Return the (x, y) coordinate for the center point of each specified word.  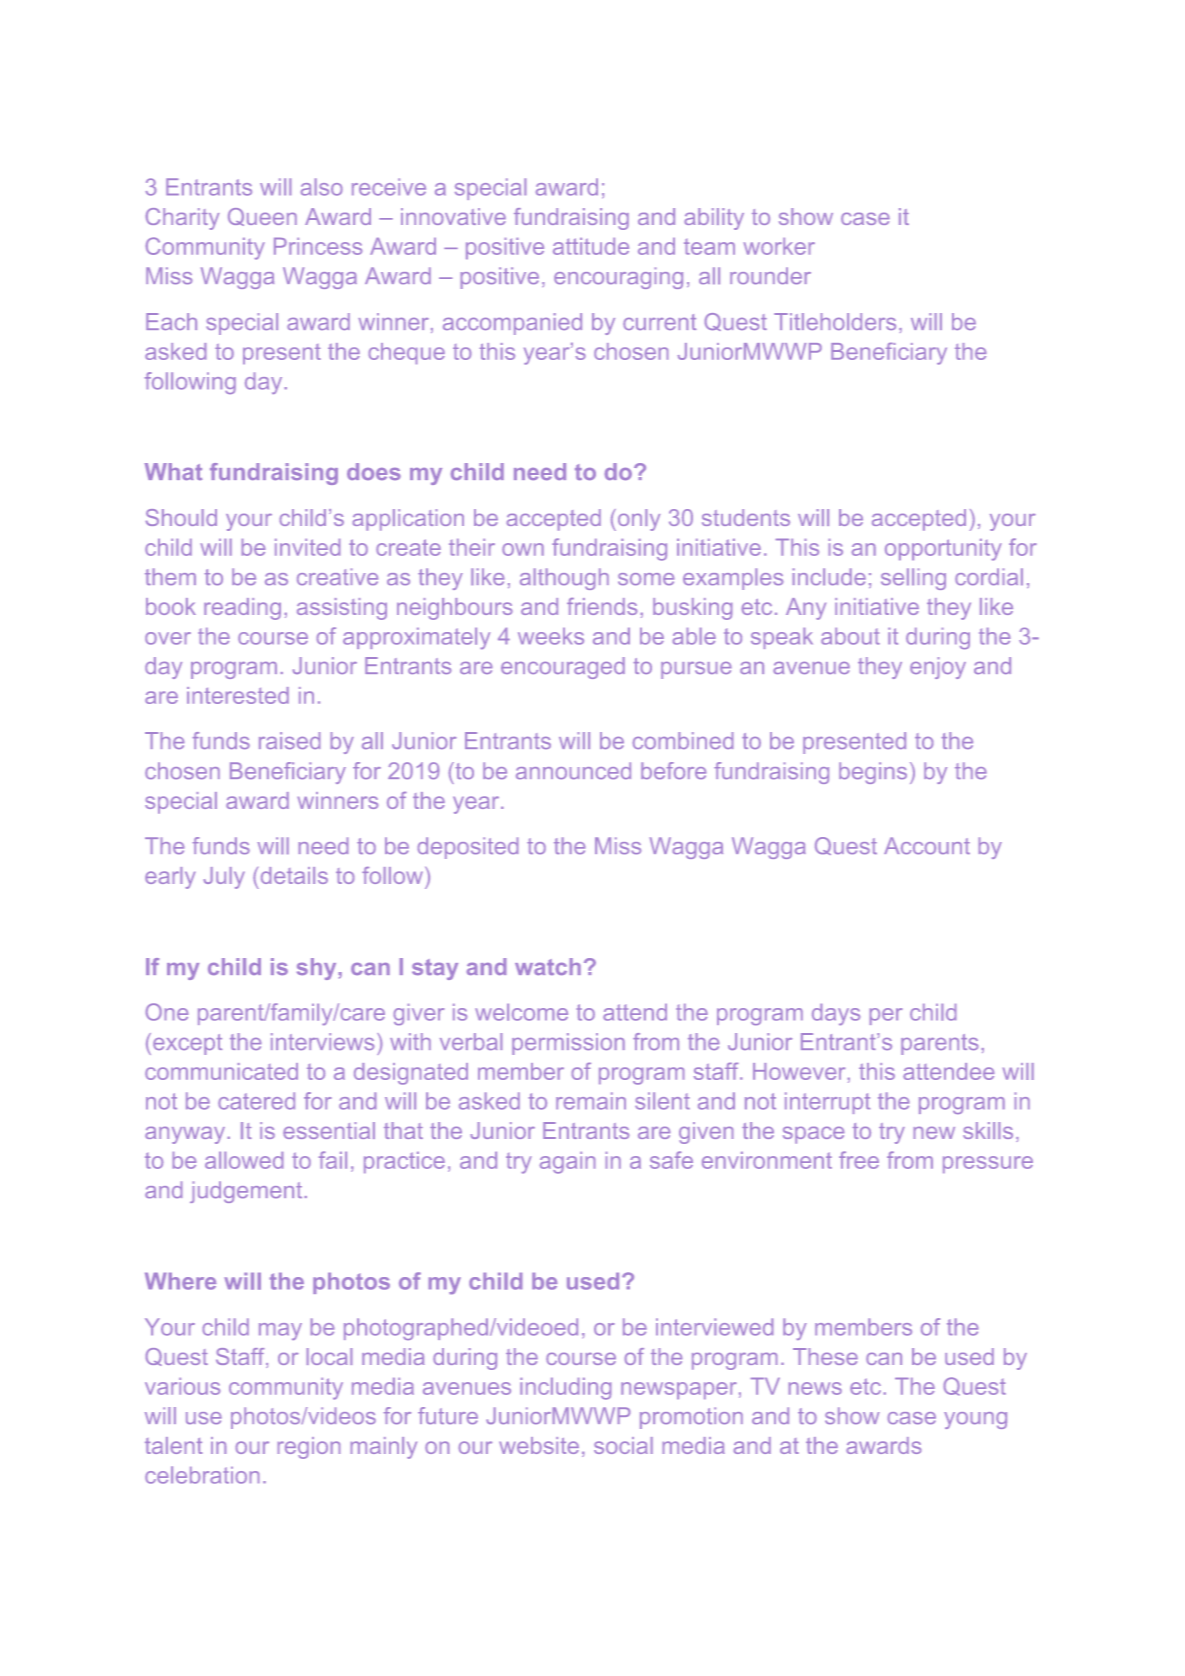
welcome (521, 1012)
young (975, 1420)
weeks (551, 636)
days (836, 1014)
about (850, 636)
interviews (322, 1041)
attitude (591, 246)
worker (779, 246)
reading (242, 609)
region (309, 1448)
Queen (262, 217)
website (539, 1445)
